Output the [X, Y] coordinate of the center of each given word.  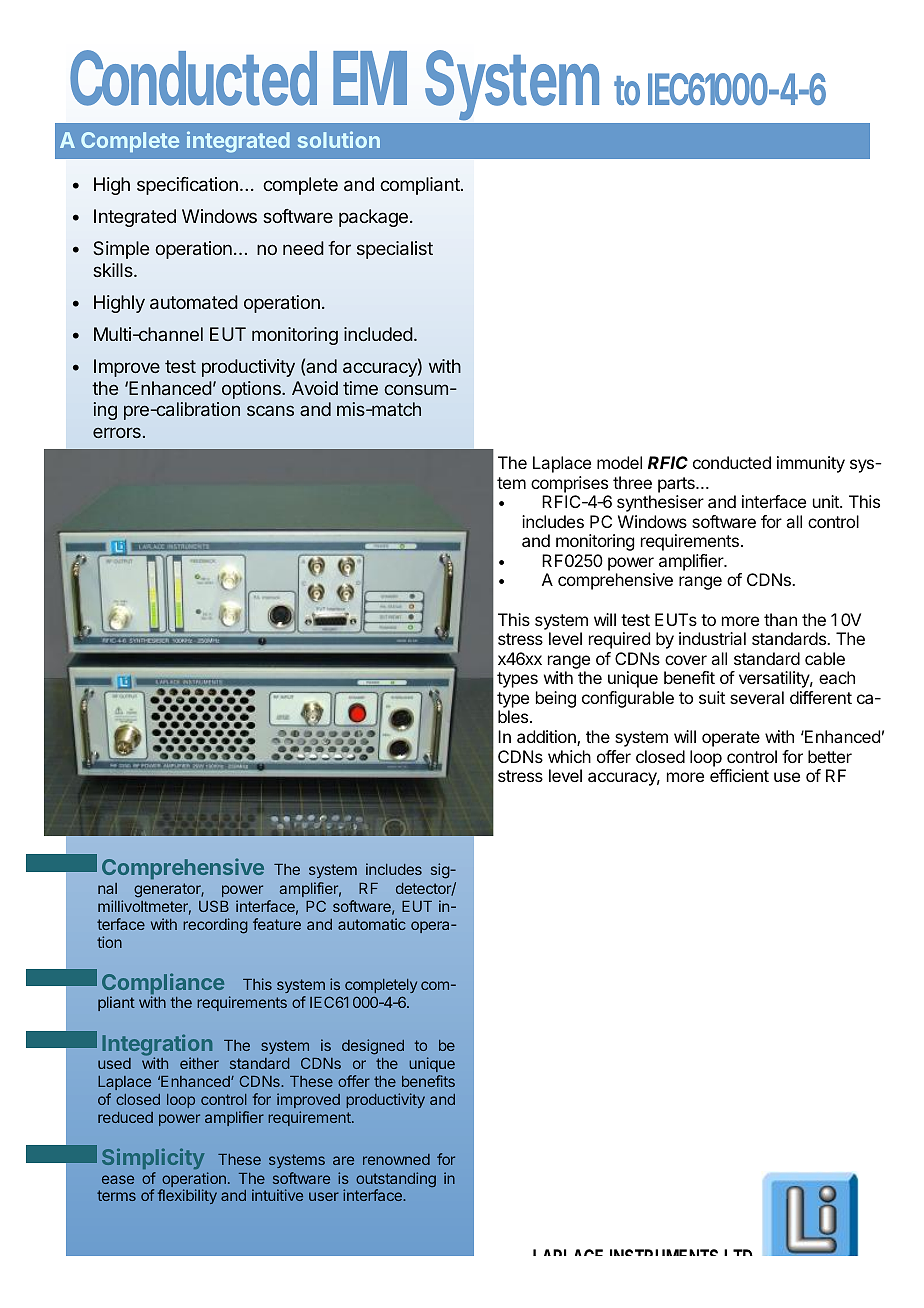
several [757, 697]
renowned [396, 1159]
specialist [395, 250]
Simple [121, 250]
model [619, 462]
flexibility [187, 1196]
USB [214, 906]
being [556, 699]
